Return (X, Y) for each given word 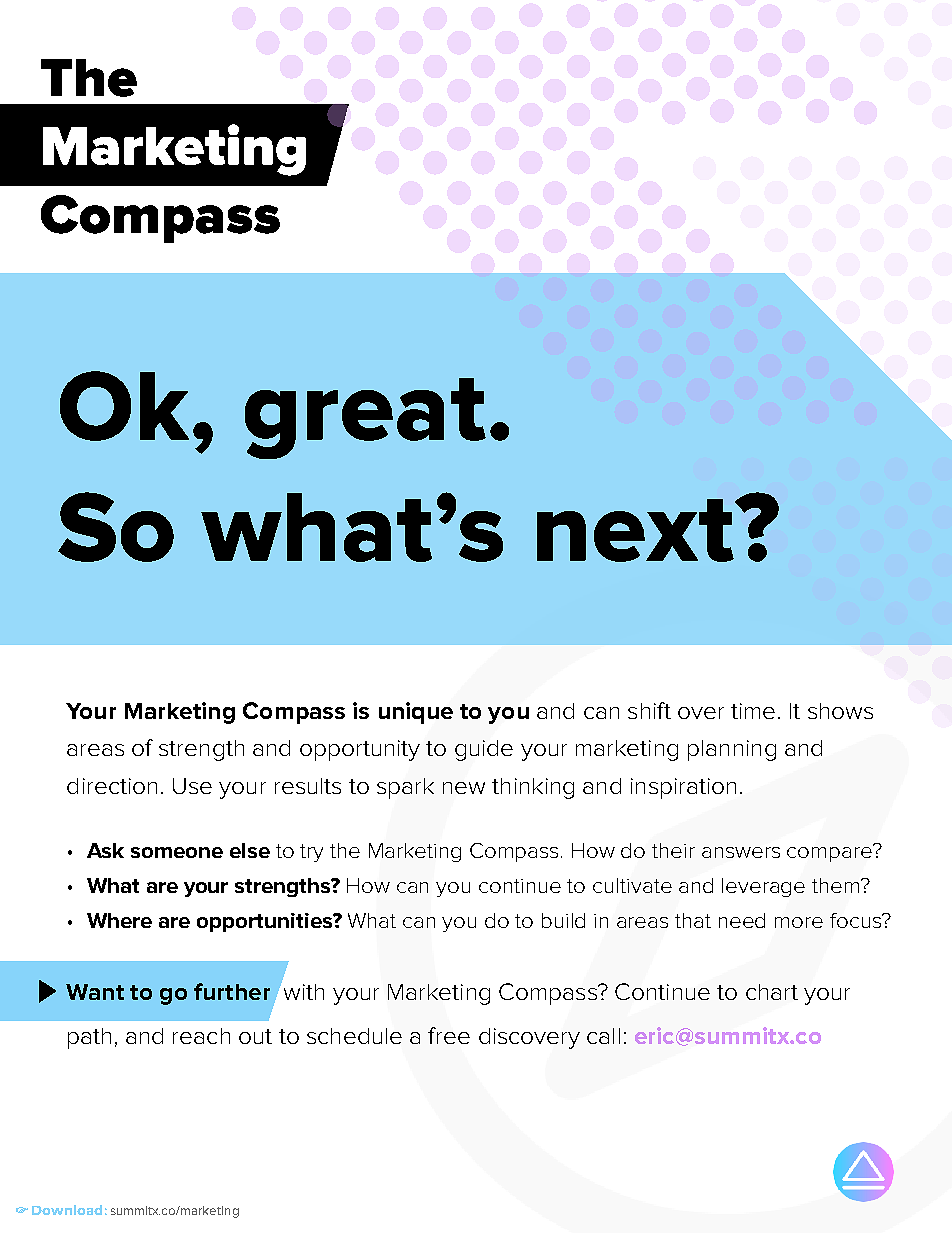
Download (67, 1210)
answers (741, 852)
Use (192, 786)
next (636, 530)
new (464, 788)
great (365, 418)
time (753, 711)
